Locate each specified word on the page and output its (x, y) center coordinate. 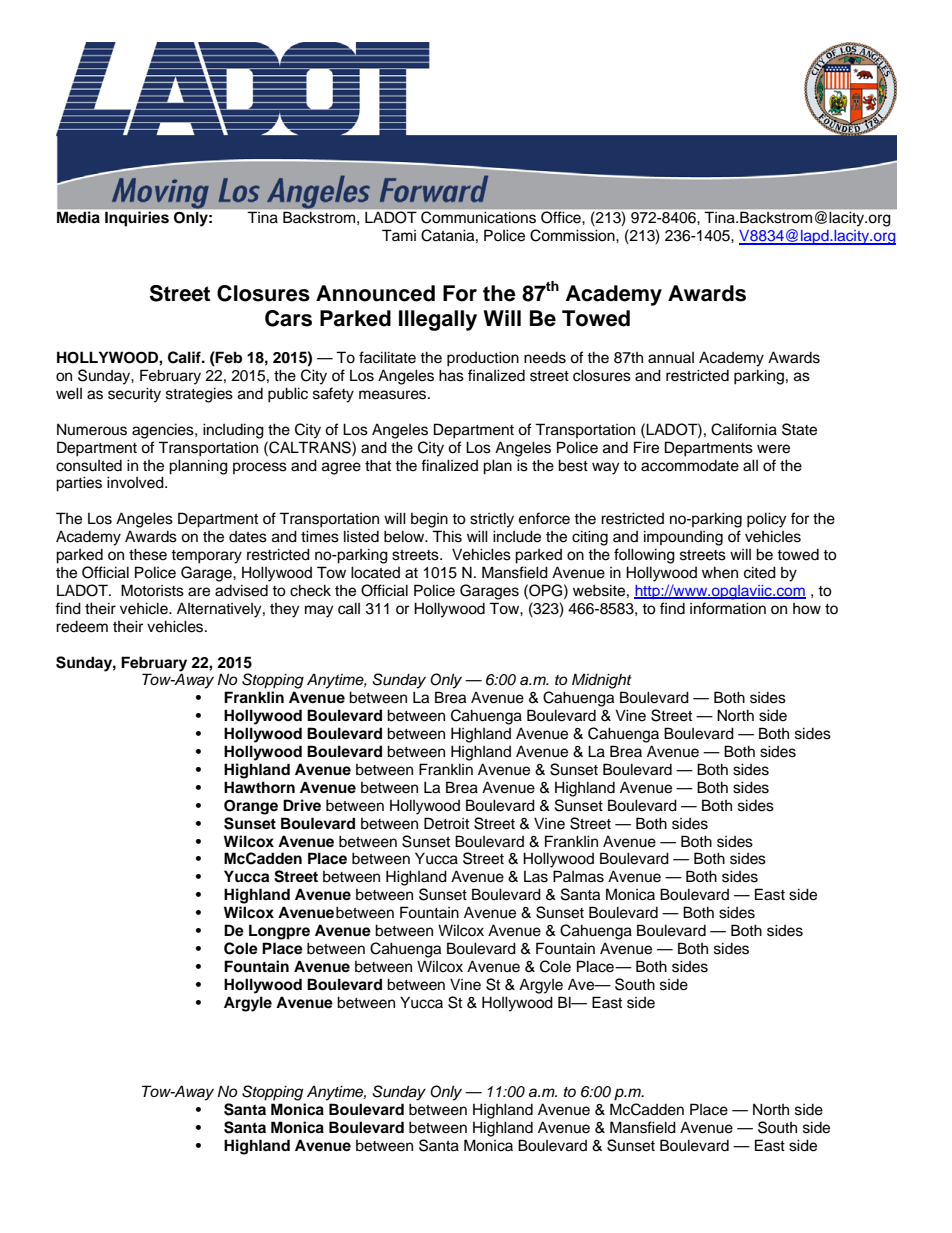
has (451, 375)
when (720, 572)
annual (671, 358)
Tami (399, 235)
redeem (82, 627)
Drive (302, 805)
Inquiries (137, 218)
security (134, 395)
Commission (573, 235)
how (807, 609)
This (447, 536)
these (148, 554)
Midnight (602, 681)
